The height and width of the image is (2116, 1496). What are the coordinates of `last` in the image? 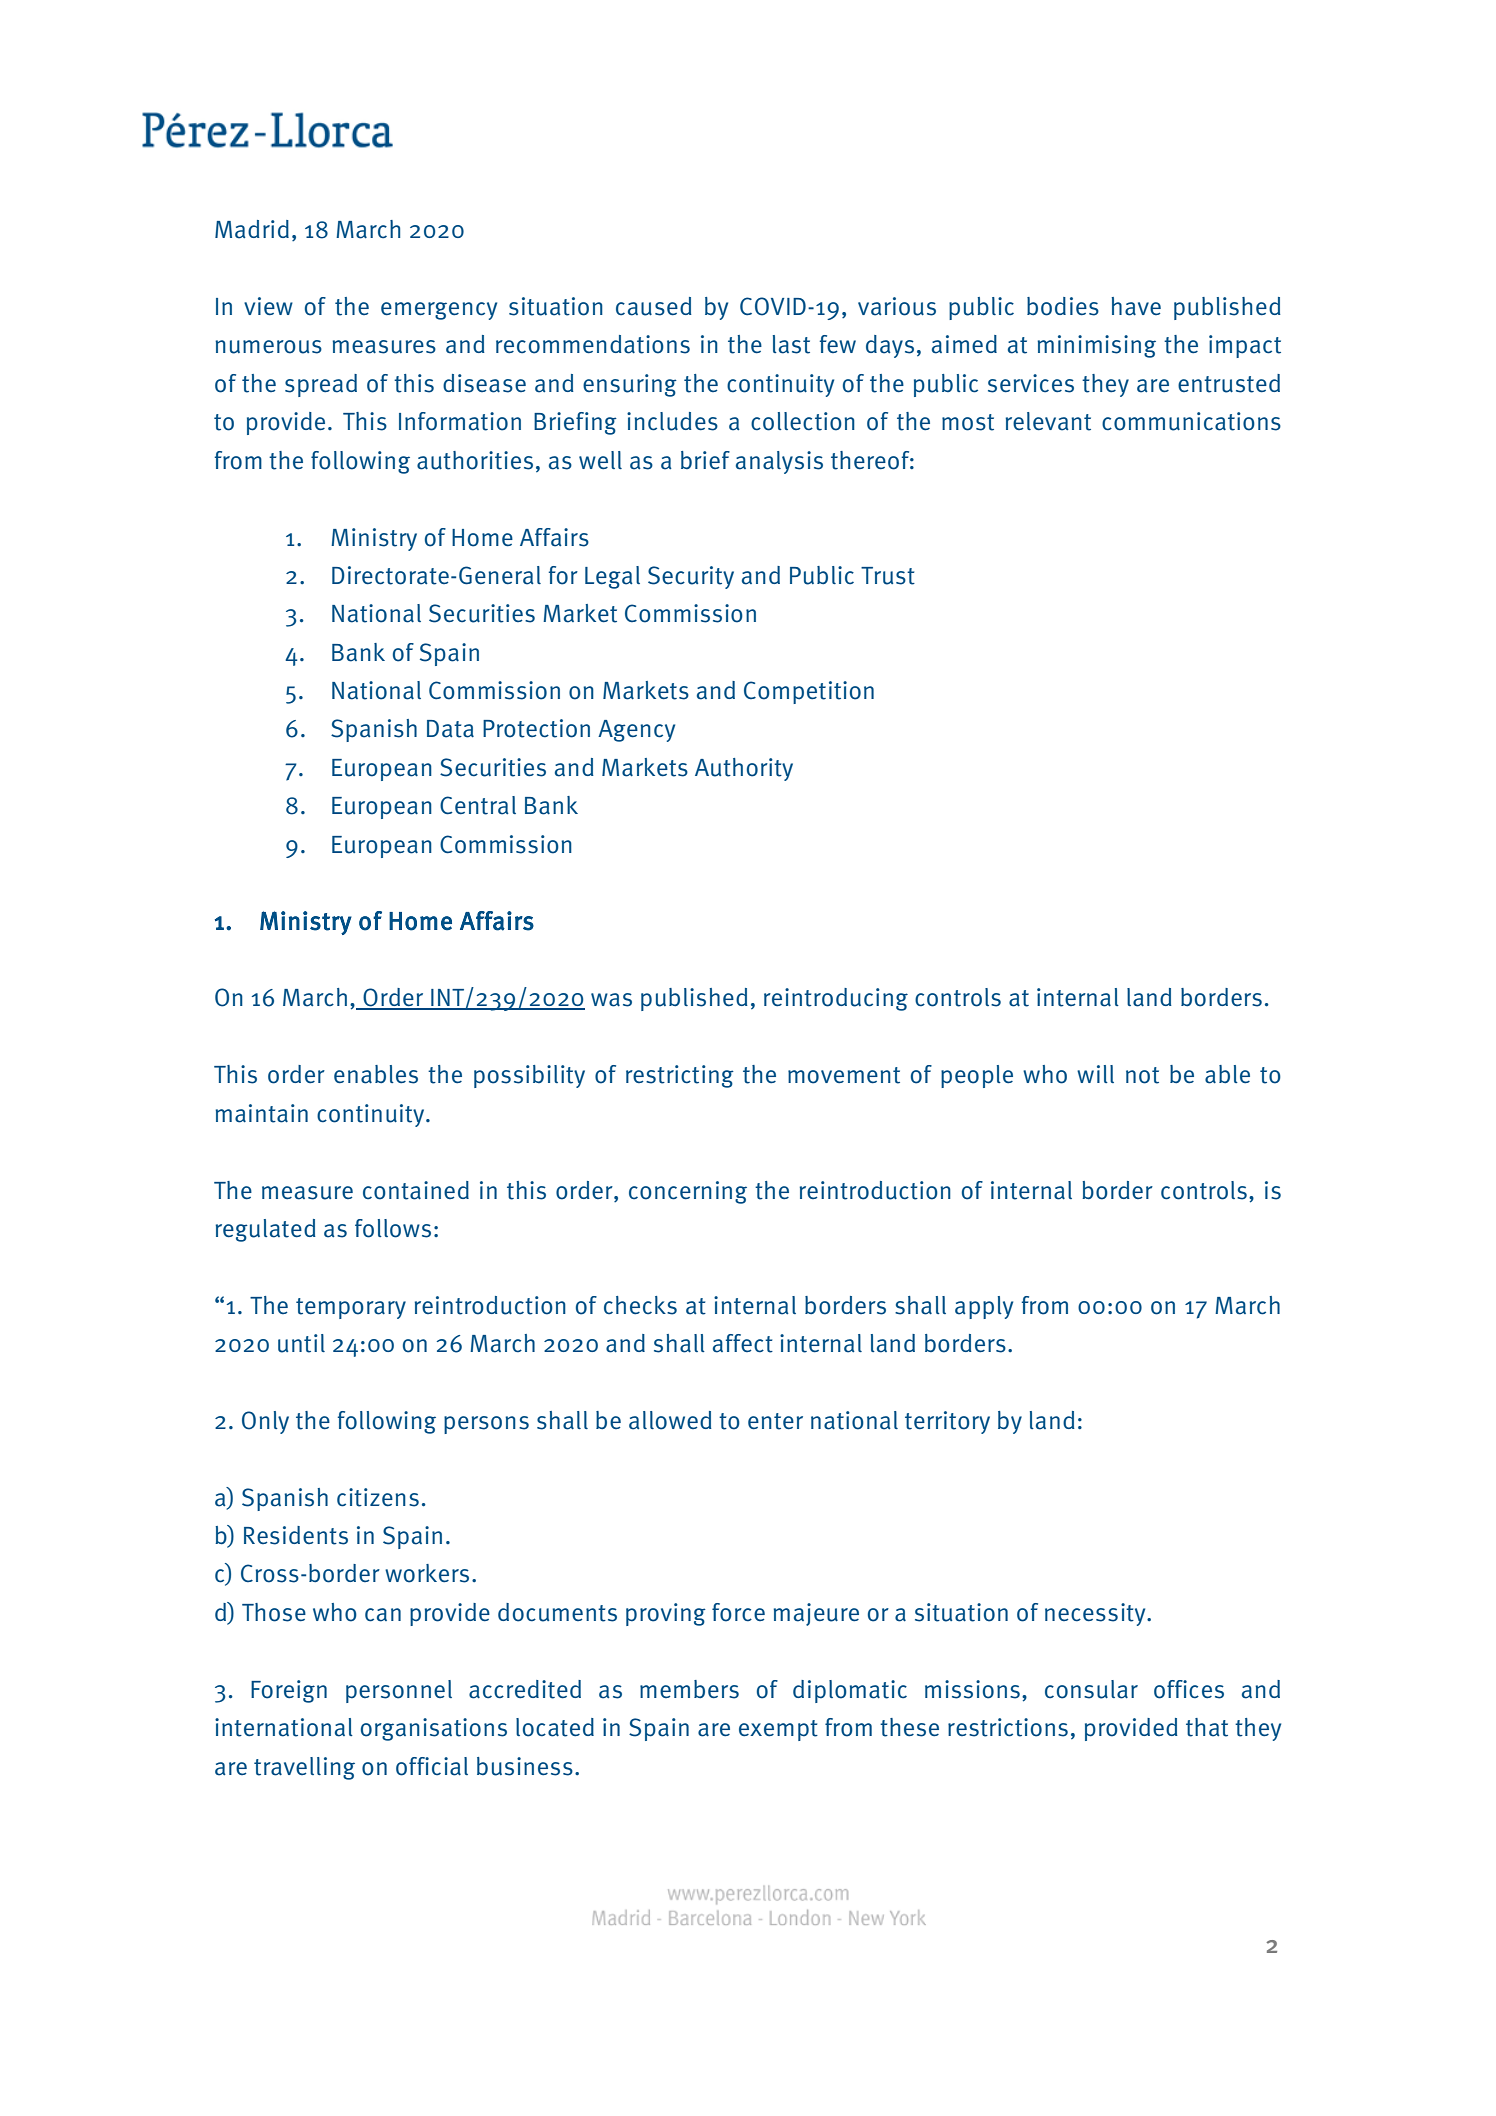 It's located at (791, 344).
